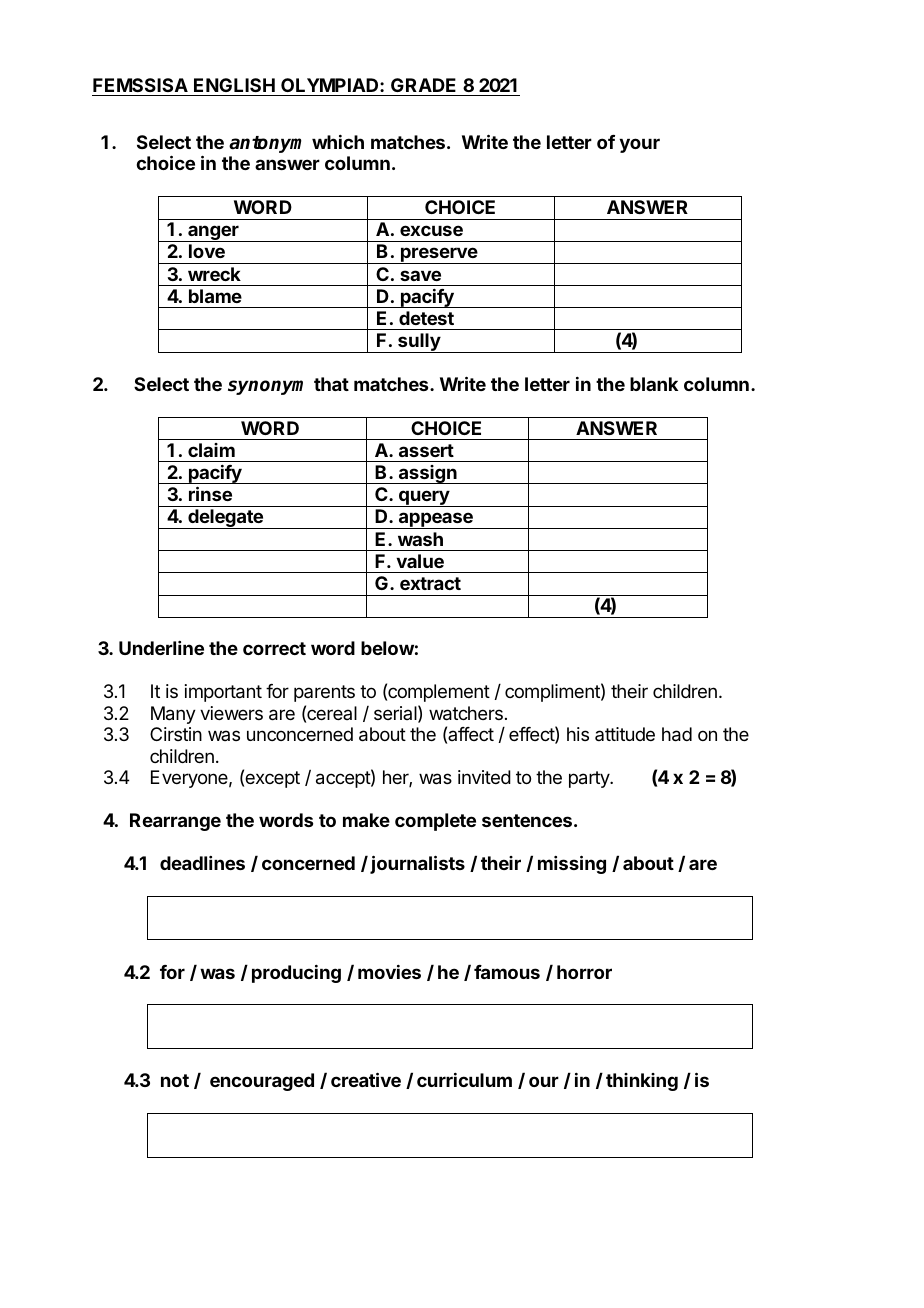 The image size is (924, 1308). Describe the element at coordinates (225, 519) in the screenshot. I see `delegate` at that location.
